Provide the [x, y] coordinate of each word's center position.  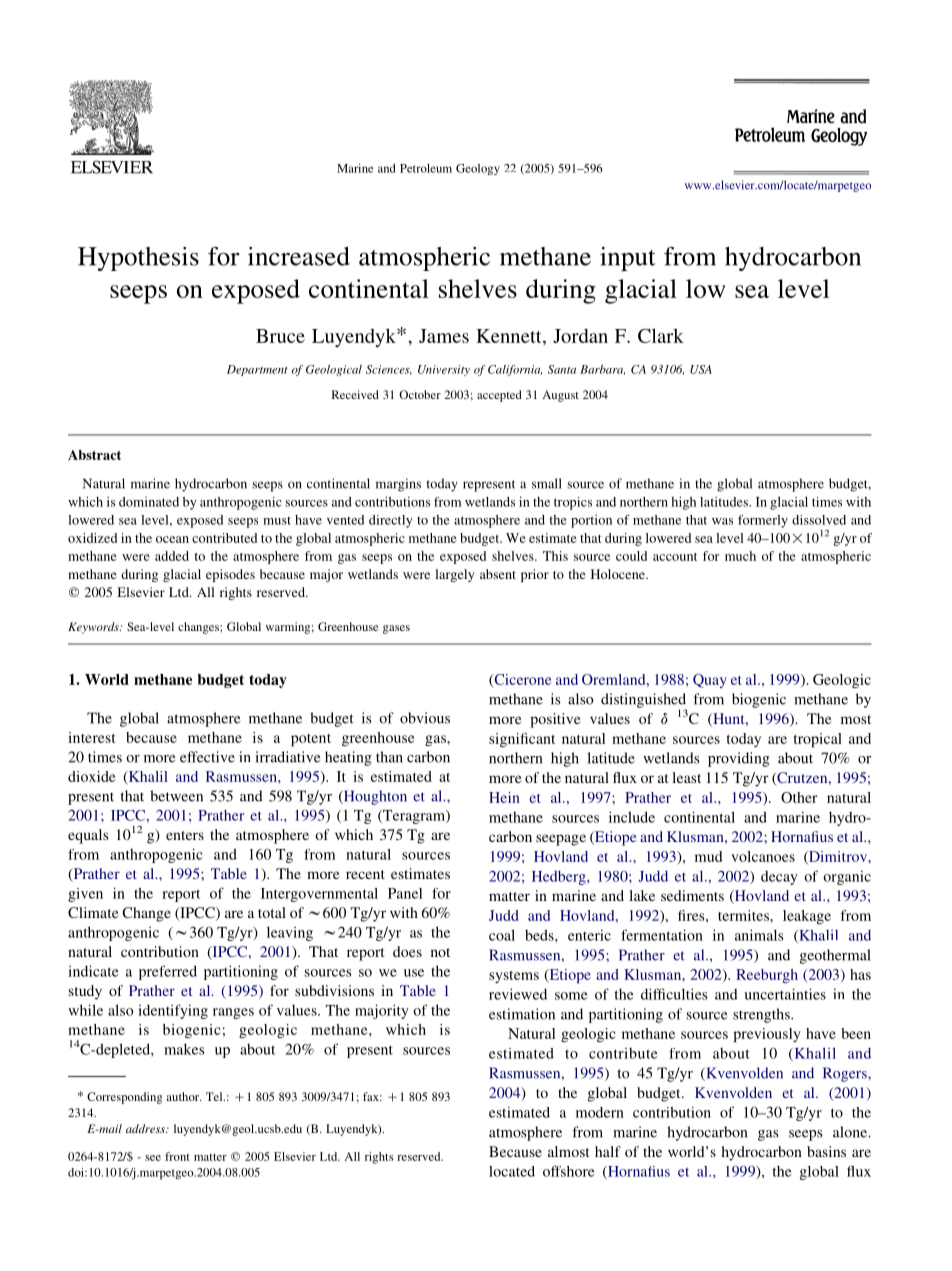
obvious [425, 718]
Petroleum [426, 168]
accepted [499, 396]
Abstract [94, 455]
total [272, 912]
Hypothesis [138, 259]
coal [502, 935]
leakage [807, 917]
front [177, 1156]
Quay [710, 681]
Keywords [94, 628]
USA [701, 369]
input [628, 259]
